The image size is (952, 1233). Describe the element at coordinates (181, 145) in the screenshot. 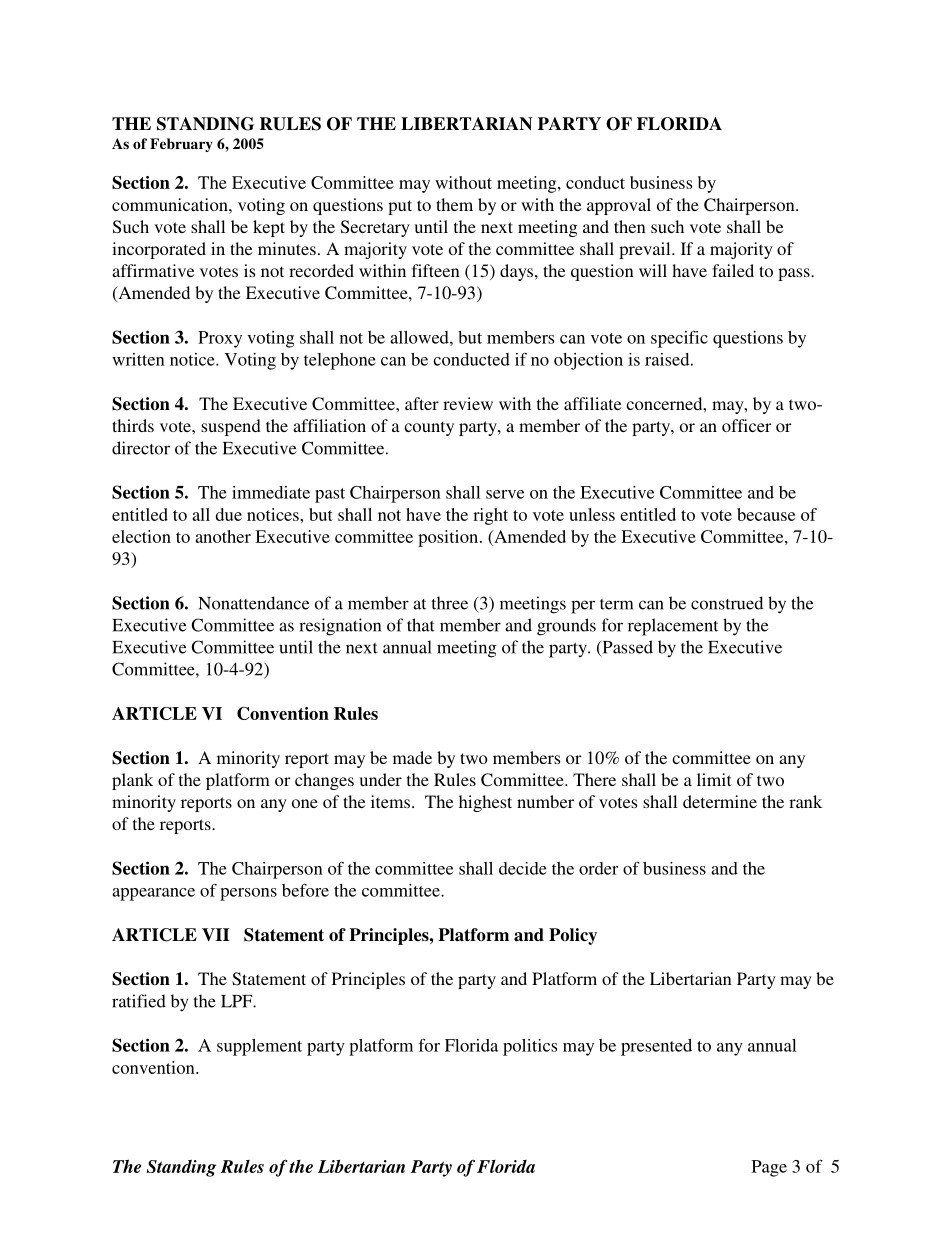

I see `February` at that location.
